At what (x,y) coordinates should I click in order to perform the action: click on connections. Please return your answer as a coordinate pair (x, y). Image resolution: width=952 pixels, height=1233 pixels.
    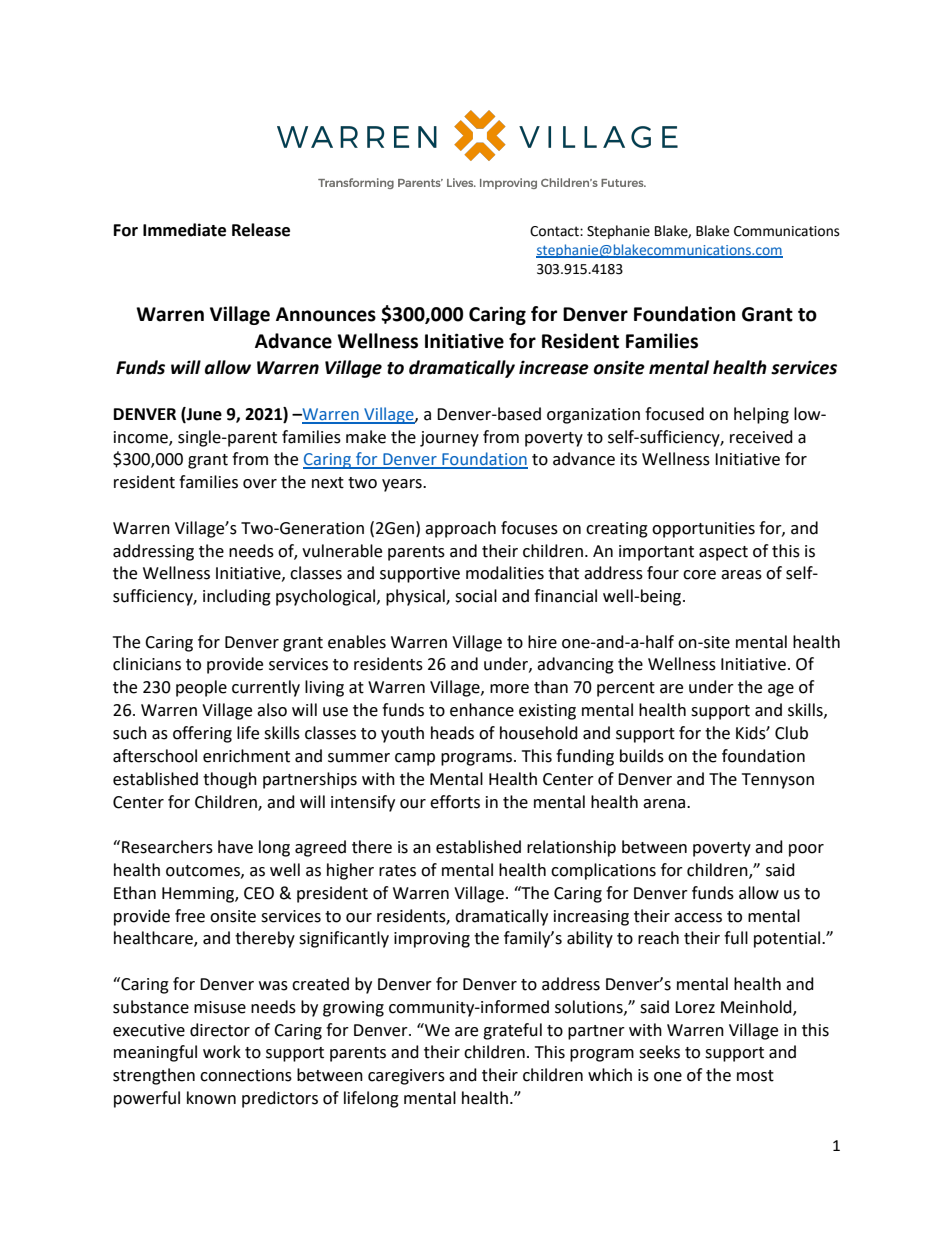
    Looking at the image, I should click on (246, 1075).
